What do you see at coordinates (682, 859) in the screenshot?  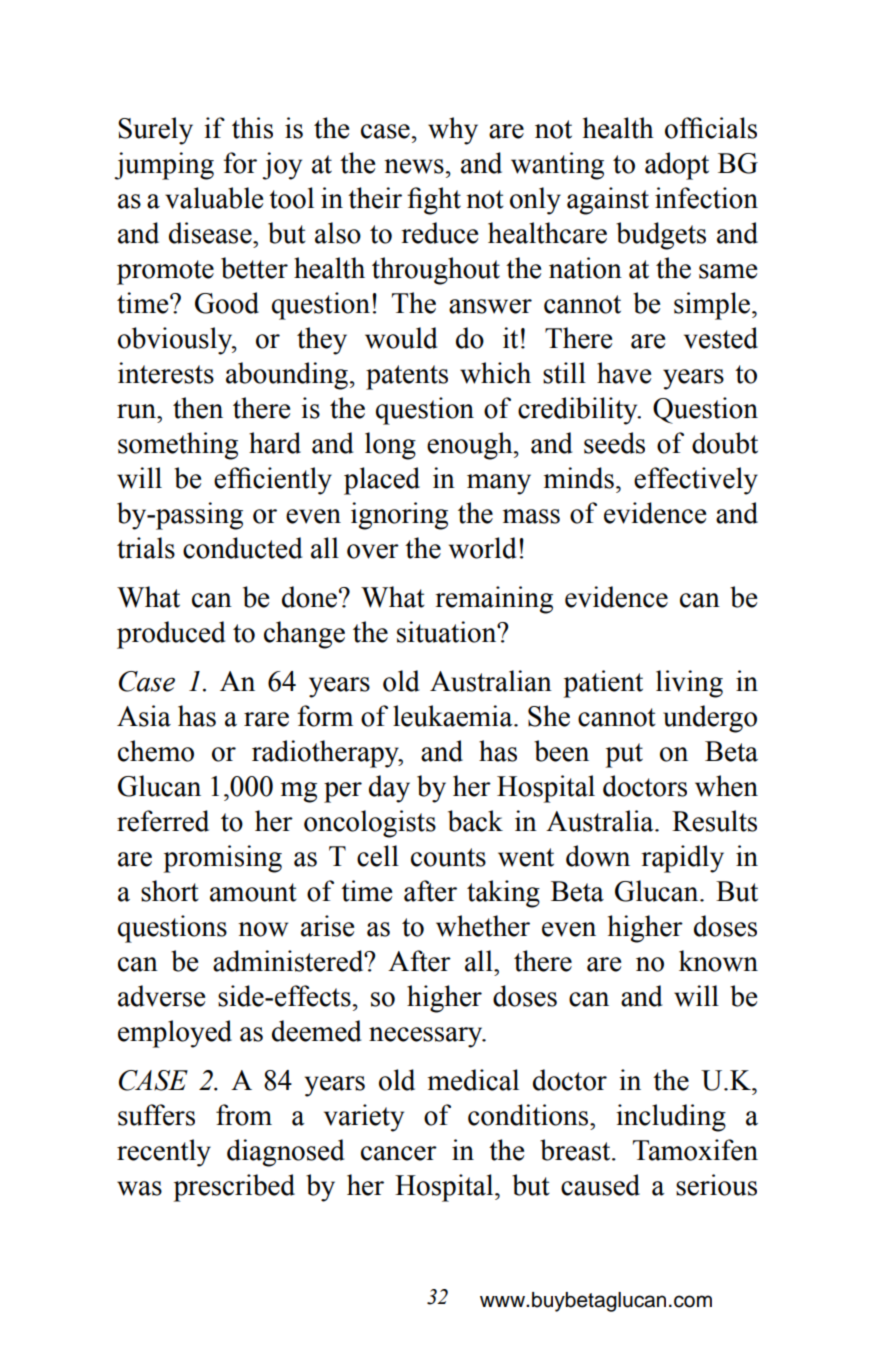 I see `rapidly` at bounding box center [682, 859].
